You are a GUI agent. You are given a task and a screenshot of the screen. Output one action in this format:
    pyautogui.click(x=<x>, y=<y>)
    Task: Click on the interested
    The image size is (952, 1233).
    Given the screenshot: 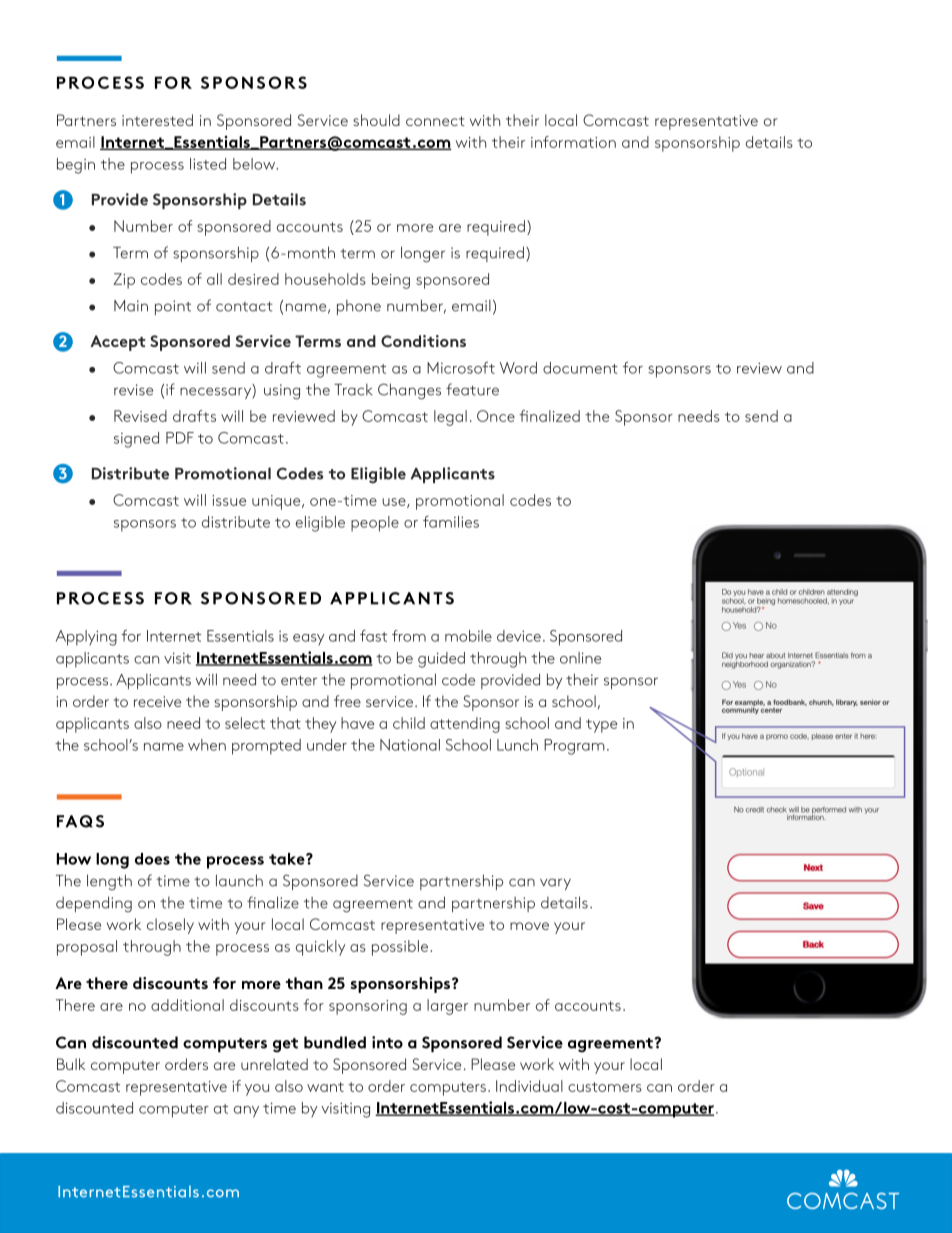 What is the action you would take?
    pyautogui.click(x=157, y=120)
